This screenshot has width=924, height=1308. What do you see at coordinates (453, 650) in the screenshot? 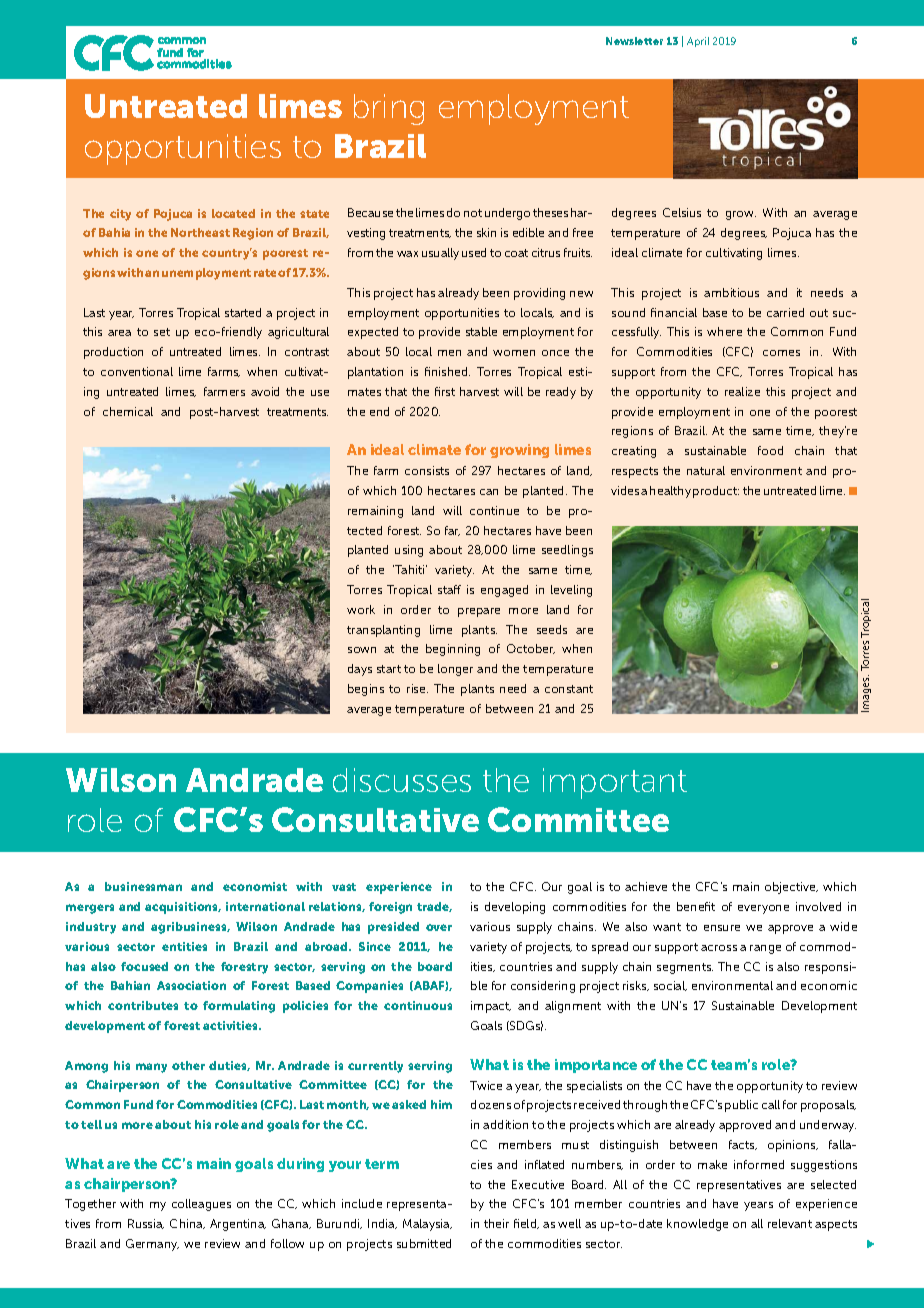
I see `beginning` at bounding box center [453, 650].
